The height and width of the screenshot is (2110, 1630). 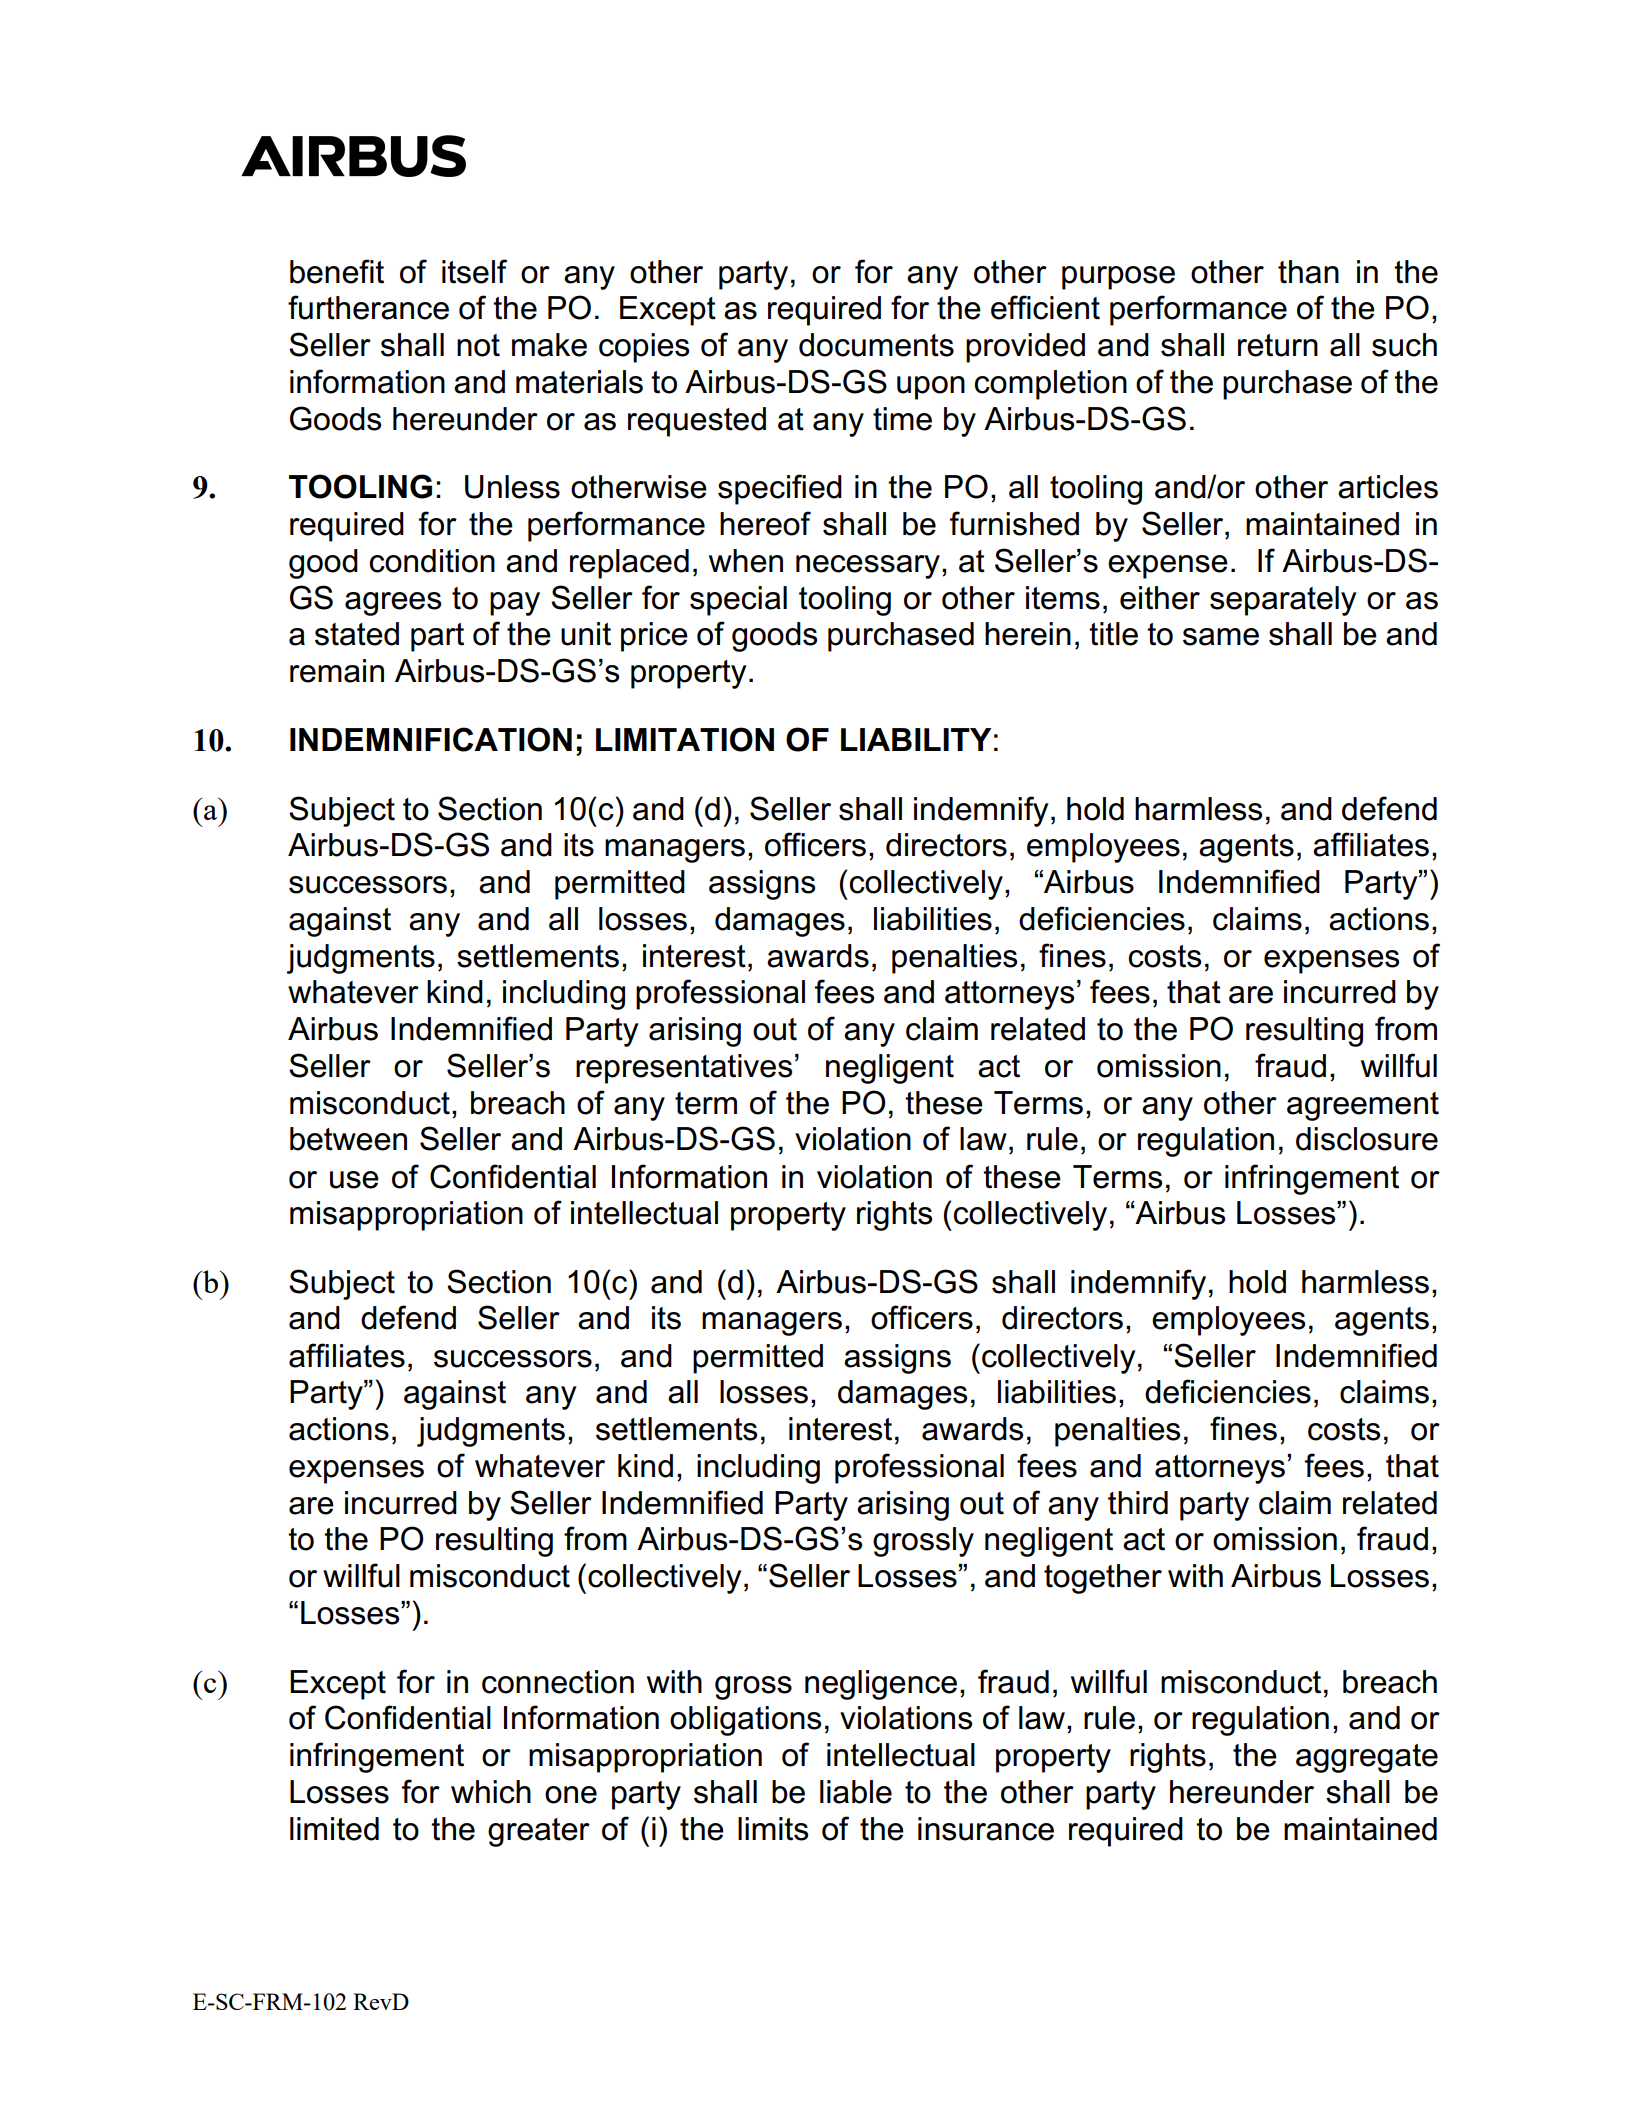 What do you see at coordinates (478, 345) in the screenshot?
I see `not` at bounding box center [478, 345].
